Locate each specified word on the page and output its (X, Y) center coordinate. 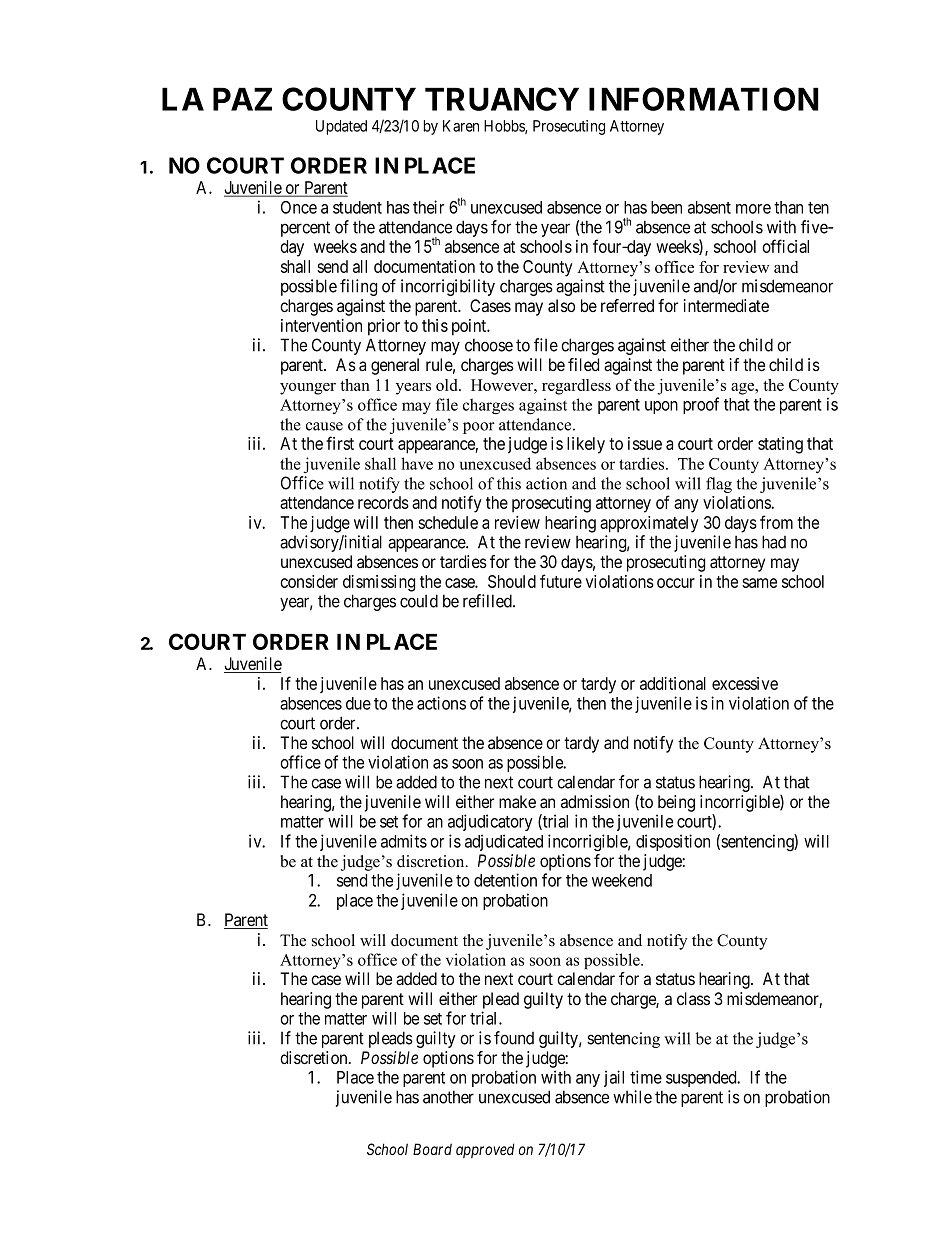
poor (479, 428)
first (340, 443)
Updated (341, 127)
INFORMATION (704, 99)
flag (719, 485)
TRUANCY (502, 99)
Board (432, 1149)
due (358, 703)
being (676, 803)
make (517, 802)
